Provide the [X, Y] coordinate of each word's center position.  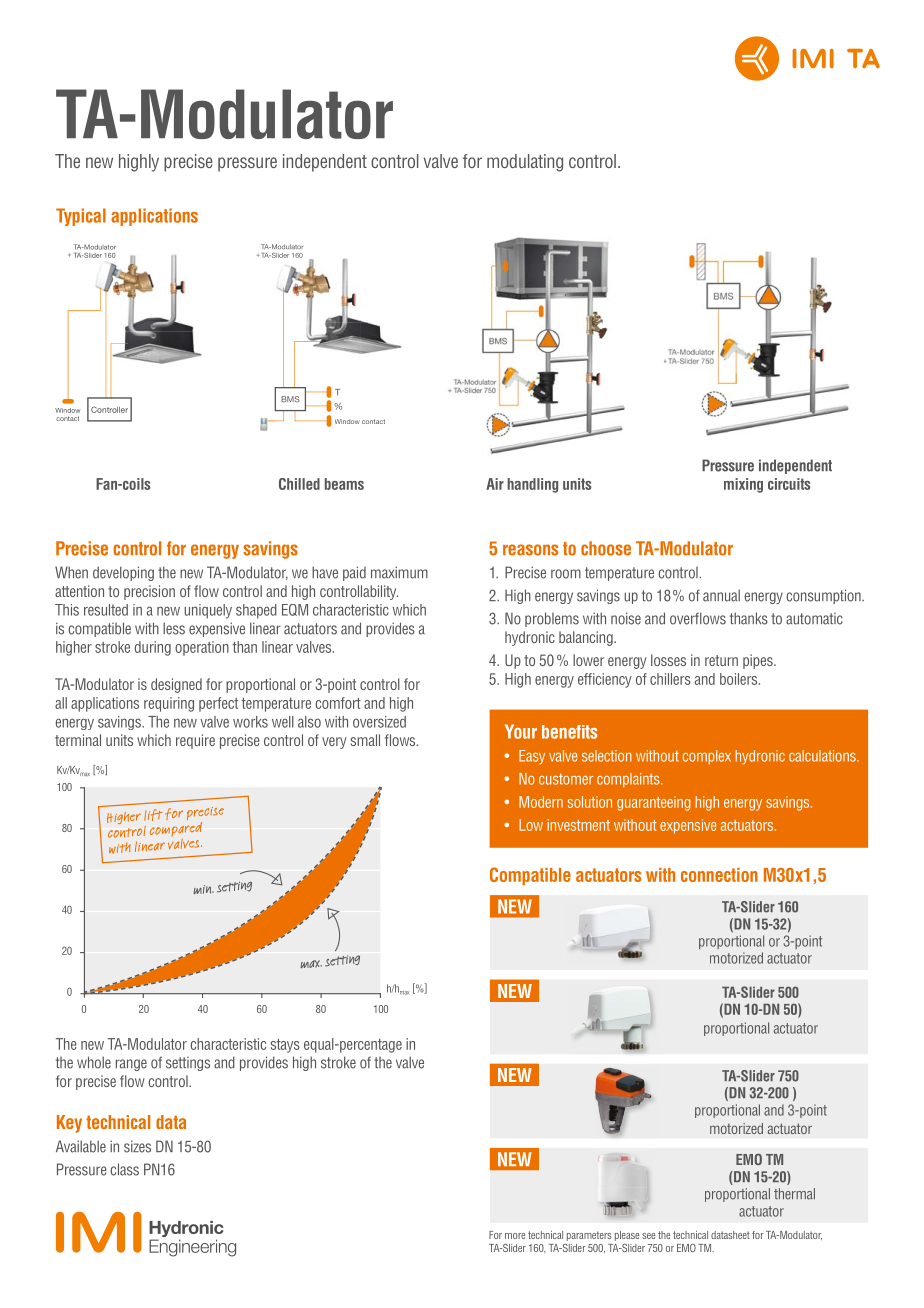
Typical [81, 217]
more [515, 1236]
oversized [379, 722]
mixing [743, 485]
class [125, 1169]
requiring [169, 704]
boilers [740, 679]
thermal [794, 1194]
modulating [525, 163]
